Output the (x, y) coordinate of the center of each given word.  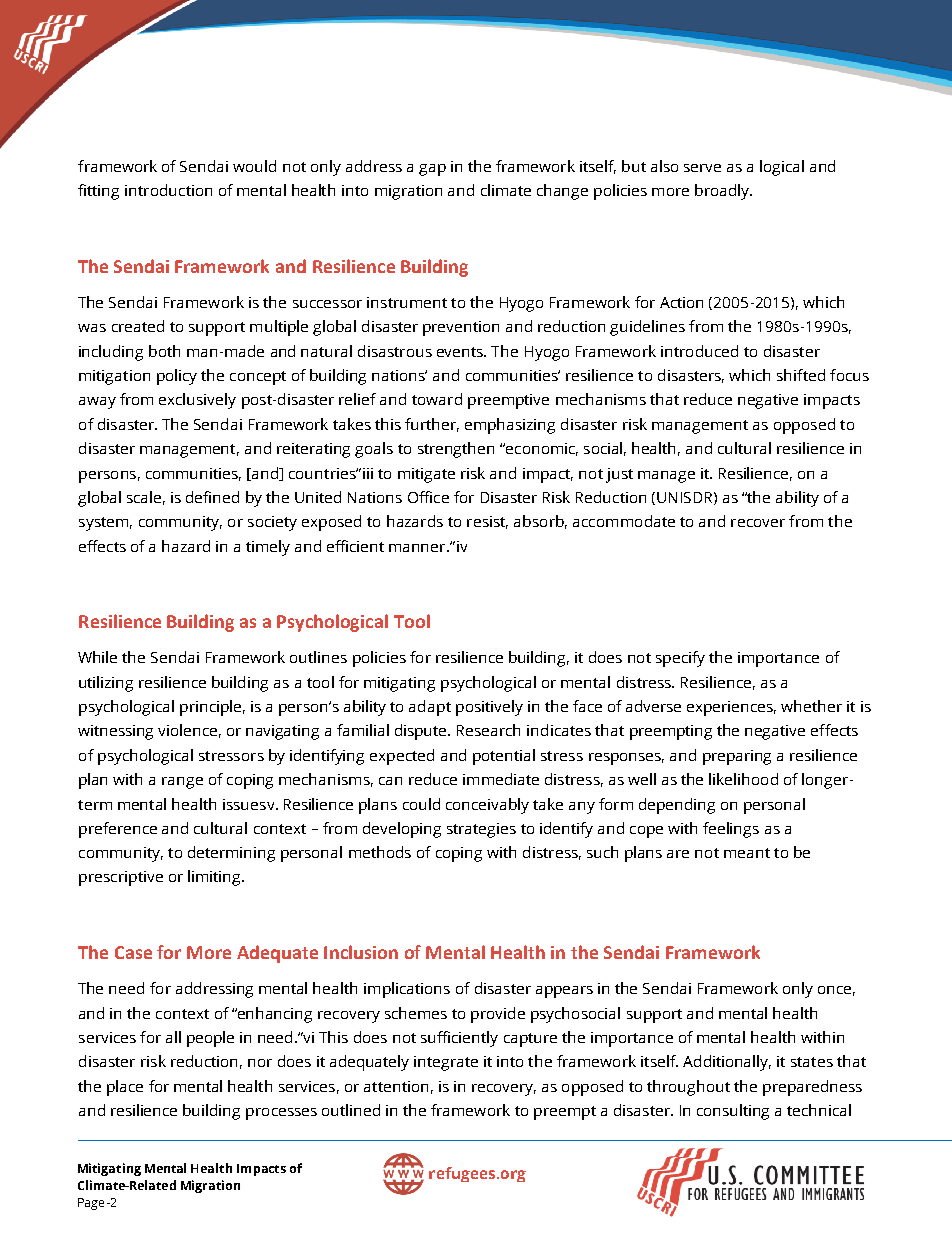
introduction (168, 190)
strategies (481, 830)
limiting (215, 878)
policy (177, 377)
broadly (723, 192)
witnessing (115, 732)
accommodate (624, 521)
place (125, 1088)
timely (268, 548)
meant (747, 853)
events (461, 352)
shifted (801, 375)
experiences (731, 708)
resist (487, 522)
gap (432, 170)
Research (488, 730)
